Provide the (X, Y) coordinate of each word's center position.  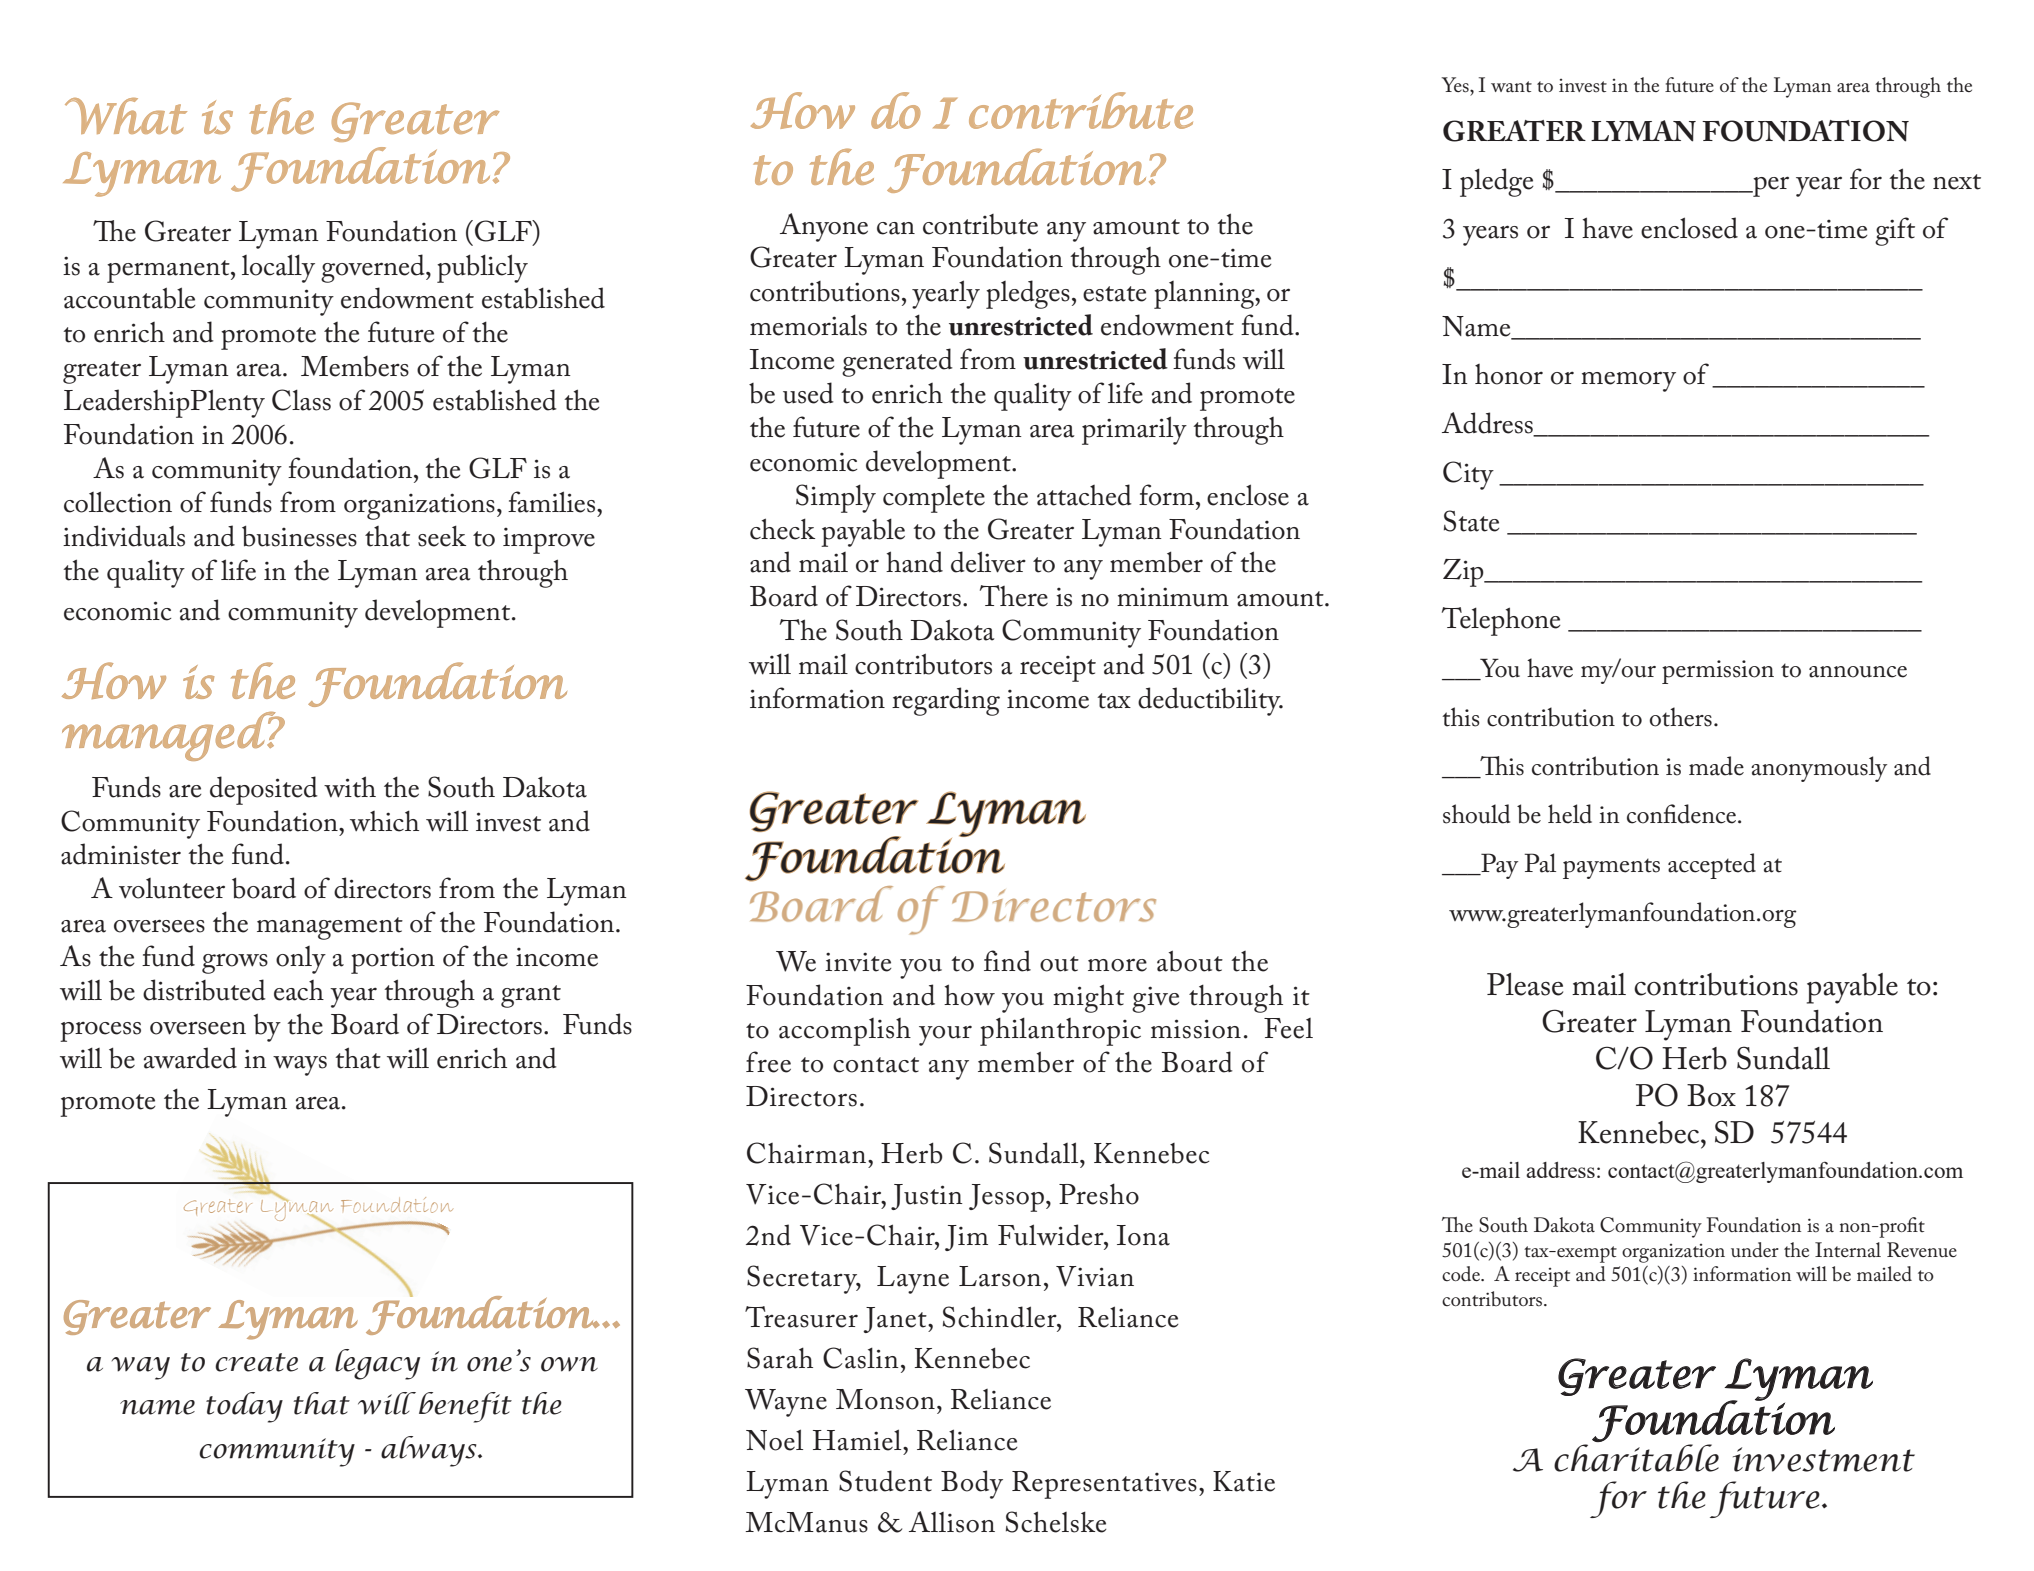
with (350, 787)
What (126, 116)
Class (301, 400)
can (896, 228)
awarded (190, 1058)
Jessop (1006, 1198)
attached (1084, 495)
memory (1628, 381)
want (1511, 86)
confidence (1683, 814)
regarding (946, 701)
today (244, 1407)
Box (1711, 1095)
